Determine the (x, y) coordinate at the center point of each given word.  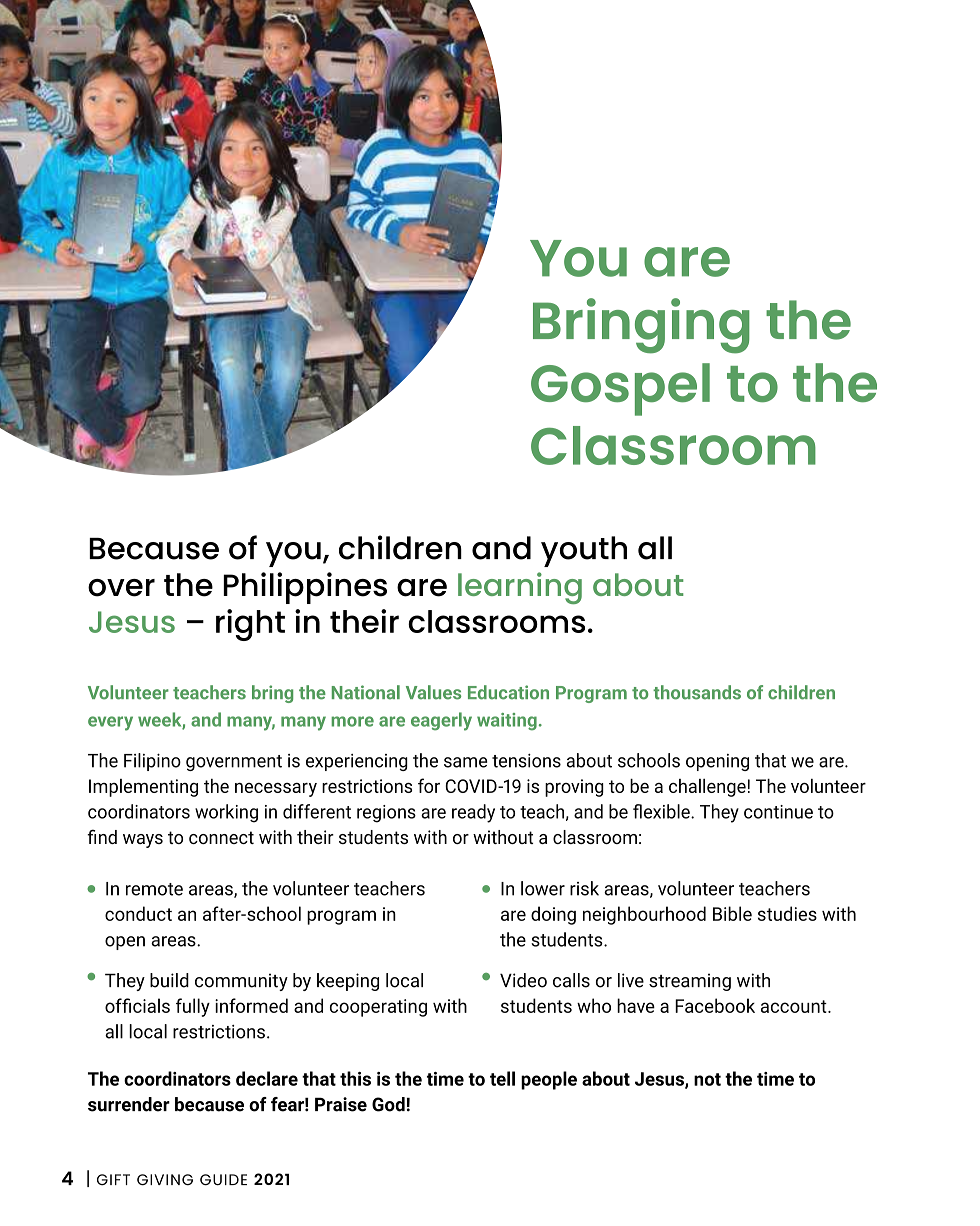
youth (584, 551)
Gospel (620, 389)
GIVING (165, 1180)
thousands (697, 692)
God (388, 1104)
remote (154, 889)
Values (433, 692)
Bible (732, 913)
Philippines (305, 588)
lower (543, 888)
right (250, 625)
